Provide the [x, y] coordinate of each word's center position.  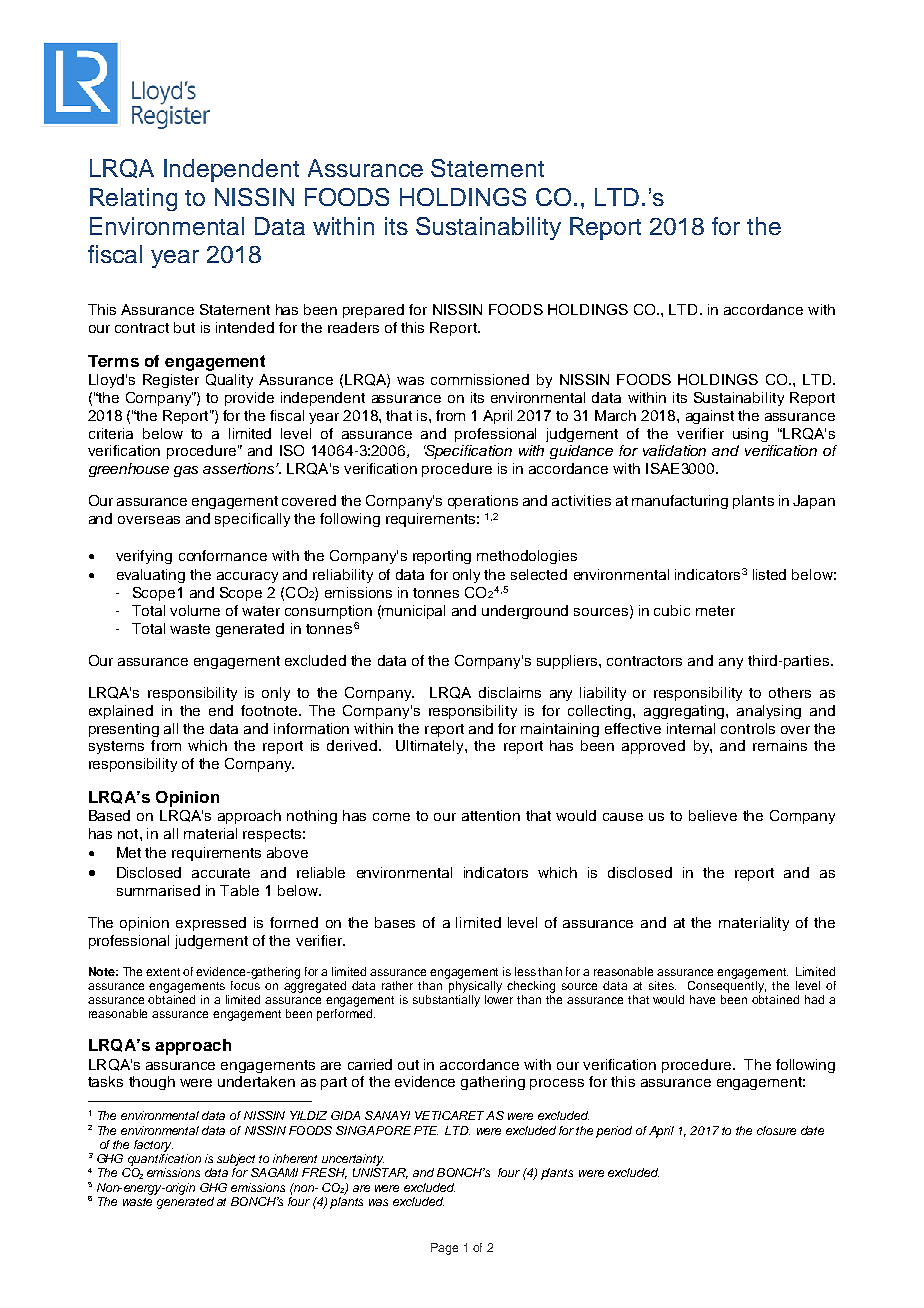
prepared [373, 311]
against [710, 417]
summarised [158, 890]
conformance [223, 555]
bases [395, 922]
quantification [164, 1160]
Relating [133, 199]
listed [769, 574]
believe [713, 815]
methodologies [527, 557]
